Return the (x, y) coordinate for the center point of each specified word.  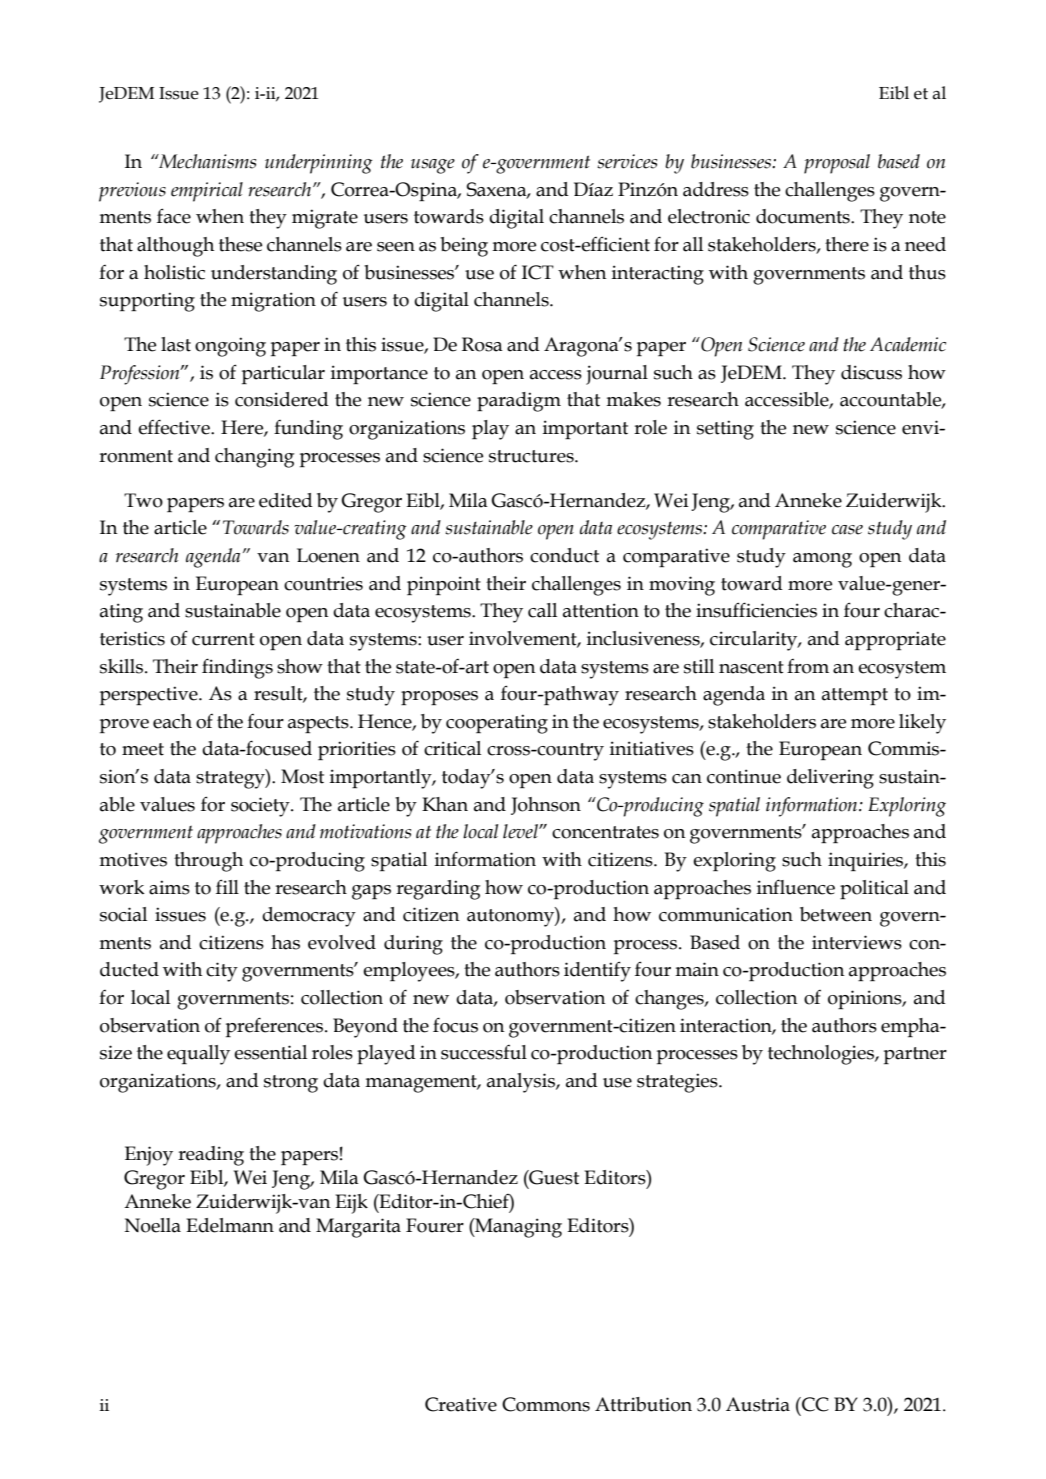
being (464, 247)
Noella (152, 1225)
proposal (837, 164)
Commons (546, 1404)
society (261, 807)
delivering (830, 779)
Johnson (546, 806)
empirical (207, 192)
